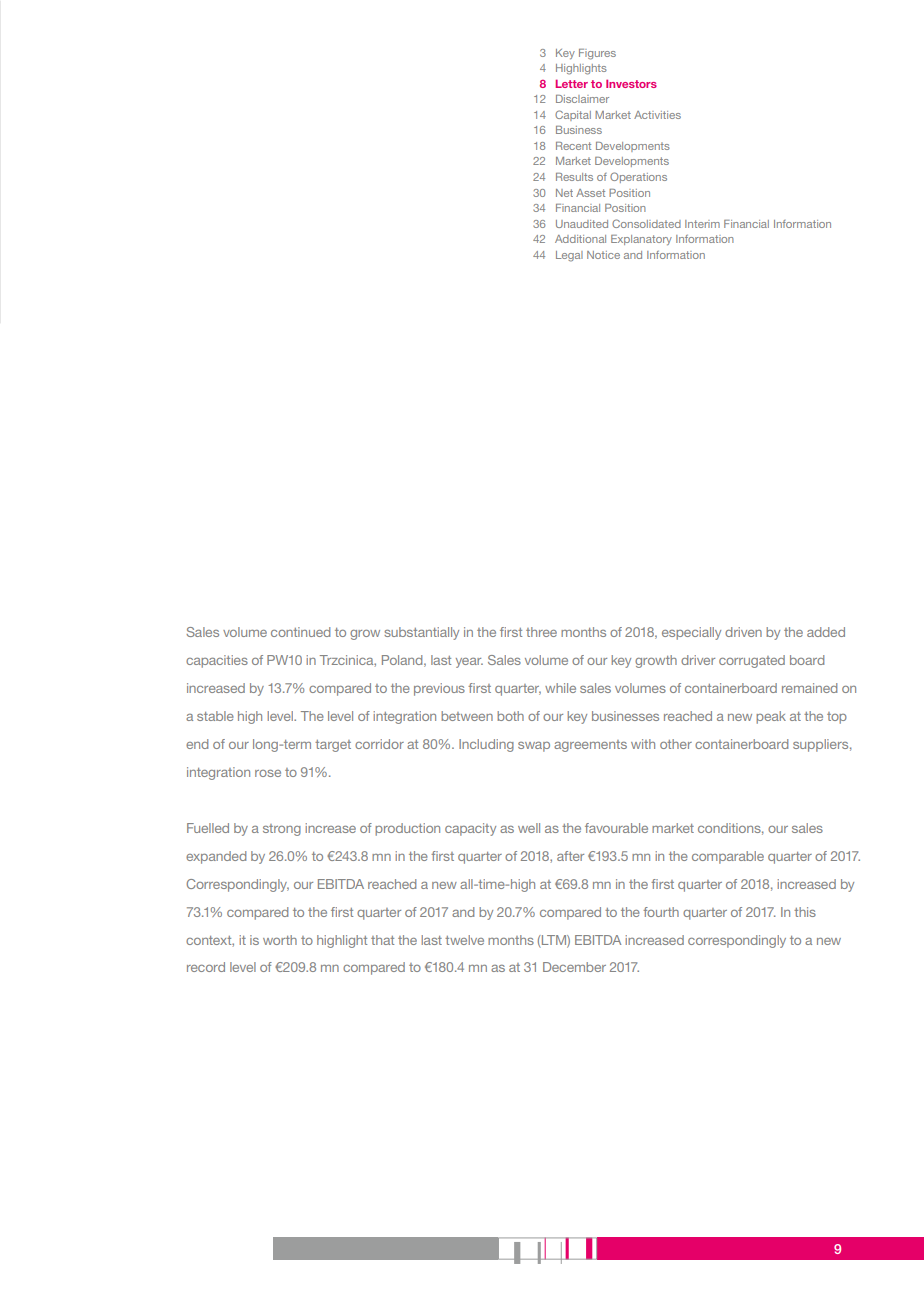  I want to click on Activities, so click(657, 115).
